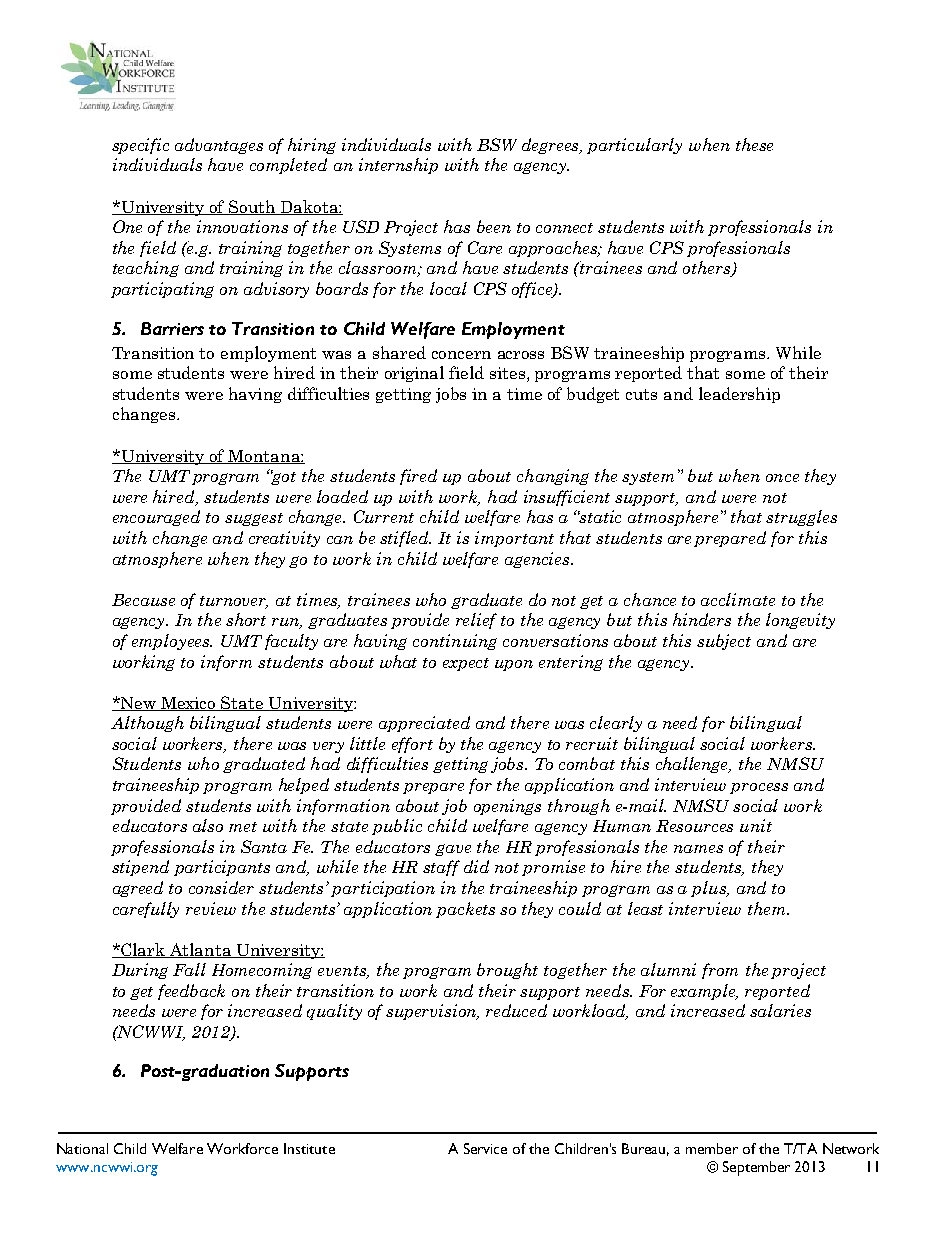  I want to click on specific, so click(140, 146).
